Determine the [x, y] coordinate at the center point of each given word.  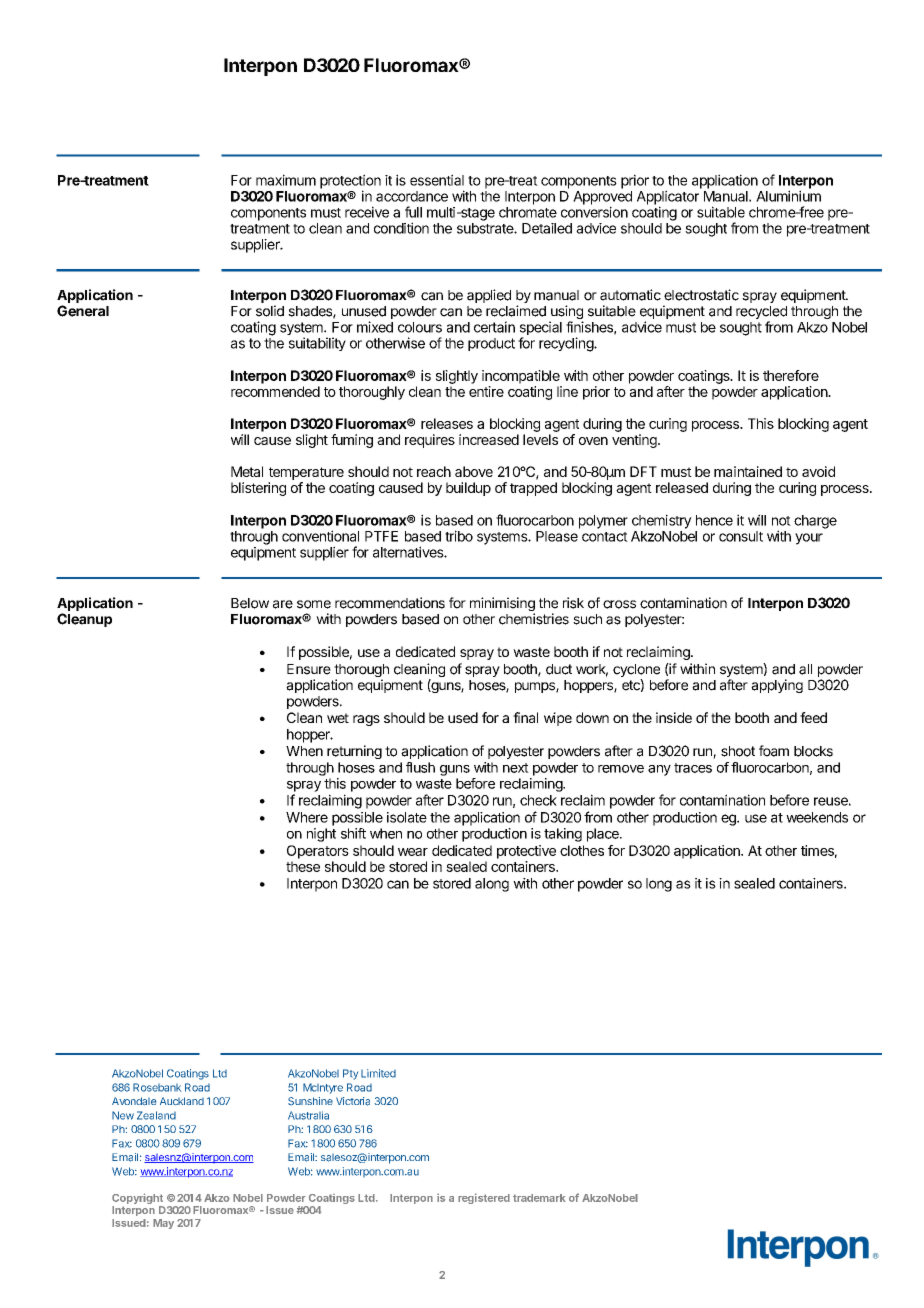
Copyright [138, 1200]
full [413, 212]
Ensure [309, 669]
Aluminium [788, 196]
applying [777, 686]
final [525, 717]
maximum [286, 180]
